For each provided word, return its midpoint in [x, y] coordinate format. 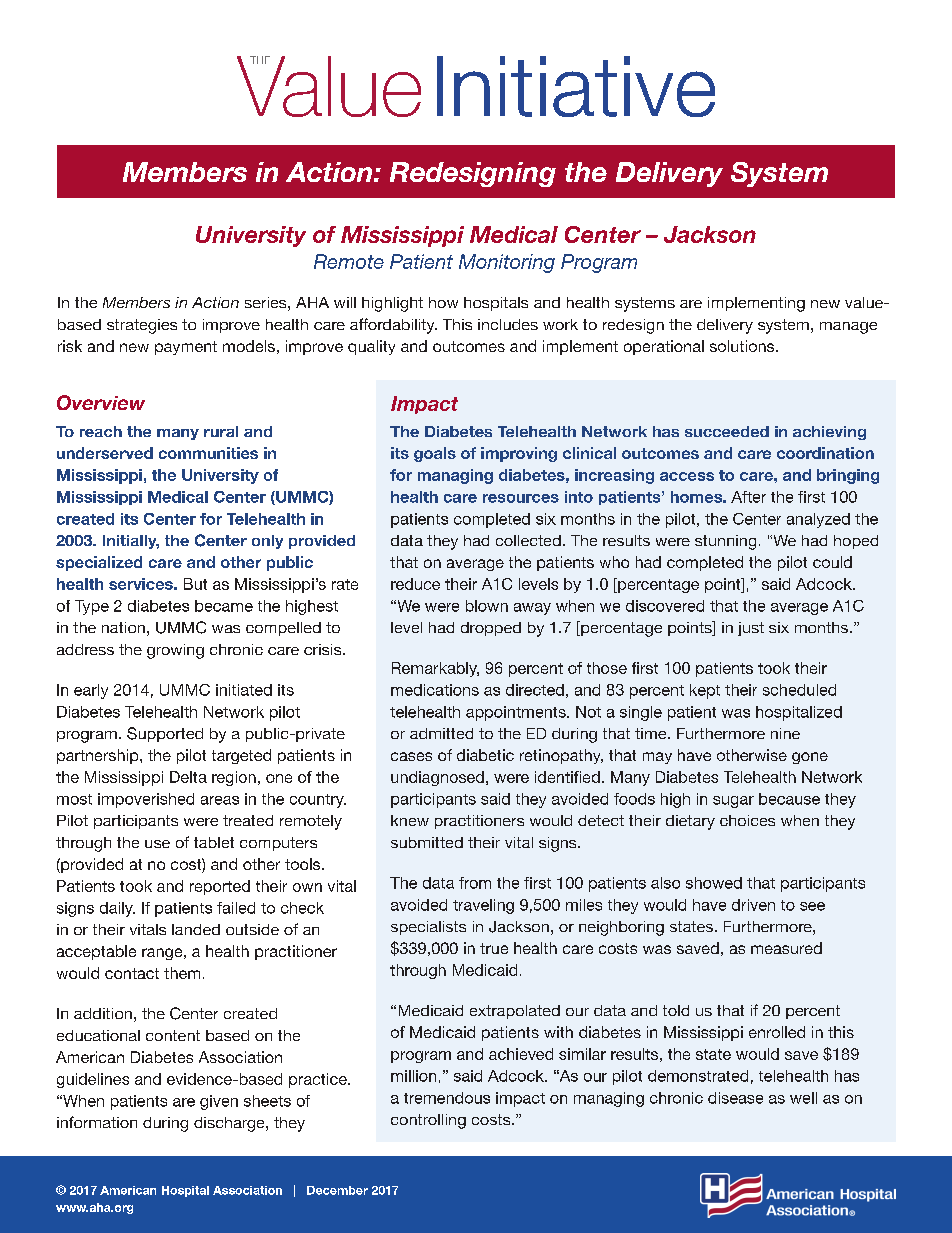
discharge [230, 1124]
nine [785, 733]
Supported [165, 734]
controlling [428, 1121]
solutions [743, 346]
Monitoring [507, 263]
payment [186, 348]
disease [735, 1098]
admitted [441, 733]
